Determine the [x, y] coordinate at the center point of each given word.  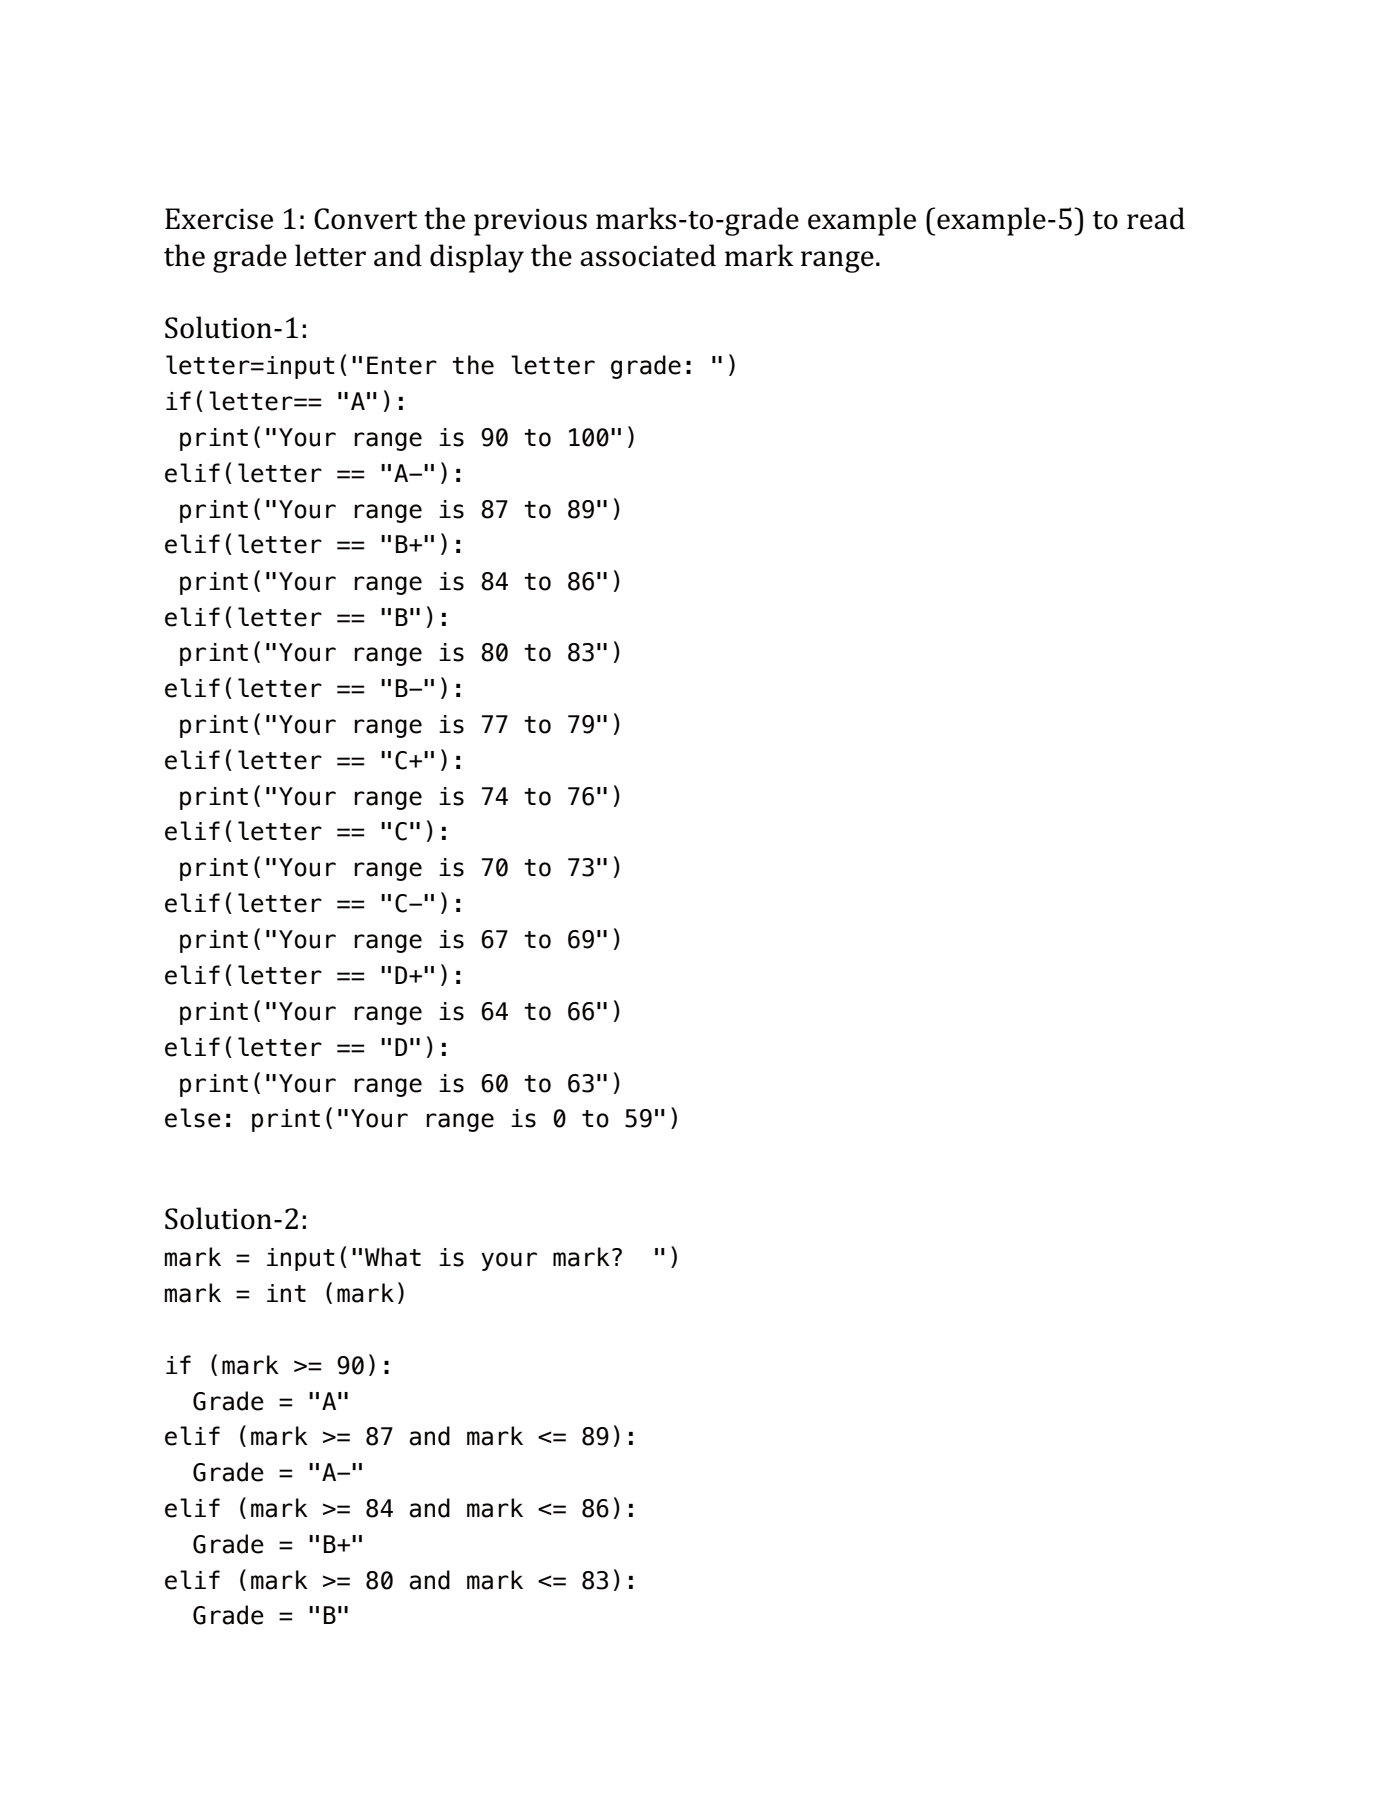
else [193, 1118]
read [1156, 218]
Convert [365, 219]
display [477, 258]
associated [648, 255]
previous [530, 222]
